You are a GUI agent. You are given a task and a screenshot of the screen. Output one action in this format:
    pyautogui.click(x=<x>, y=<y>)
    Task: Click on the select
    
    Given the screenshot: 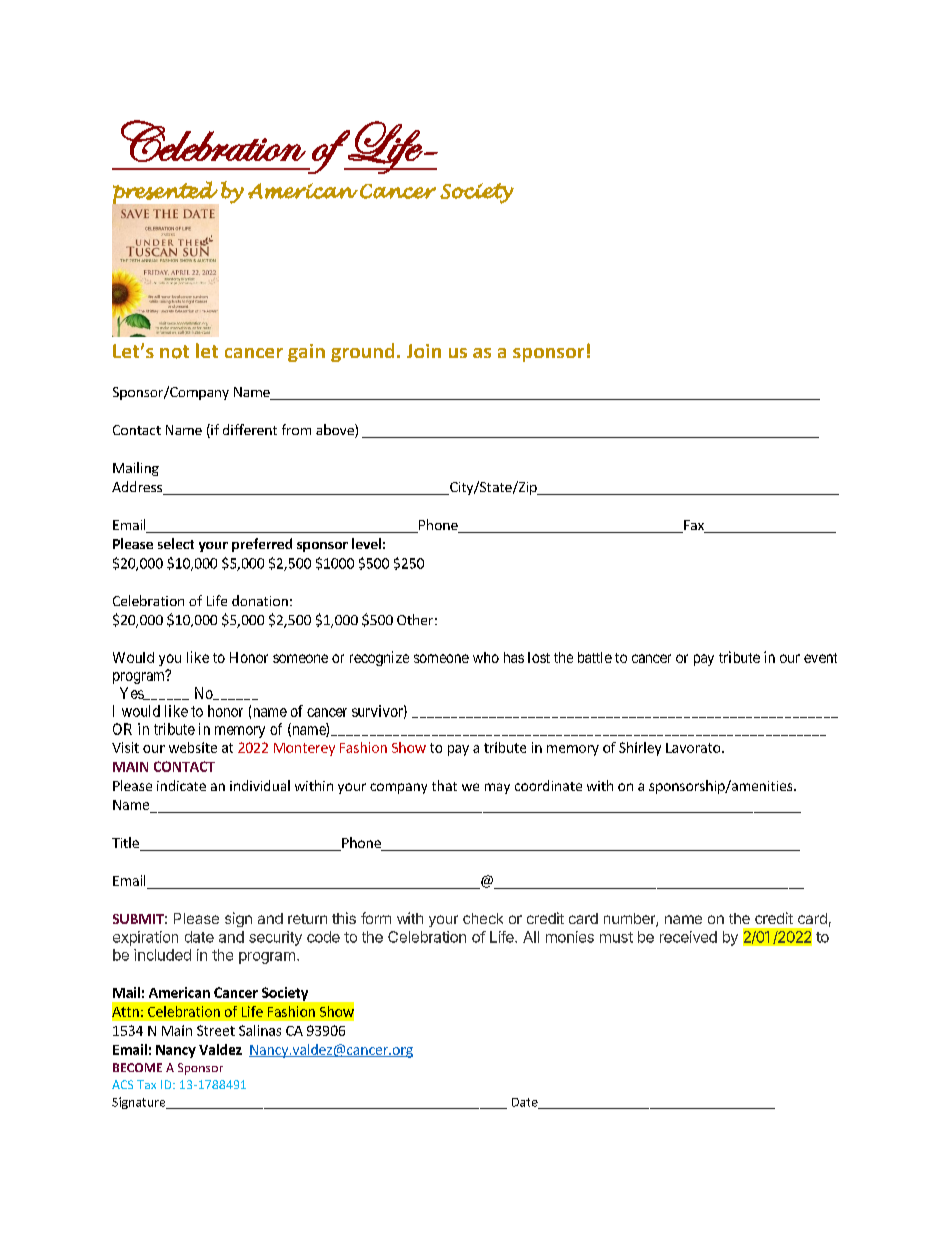 What is the action you would take?
    pyautogui.click(x=176, y=543)
